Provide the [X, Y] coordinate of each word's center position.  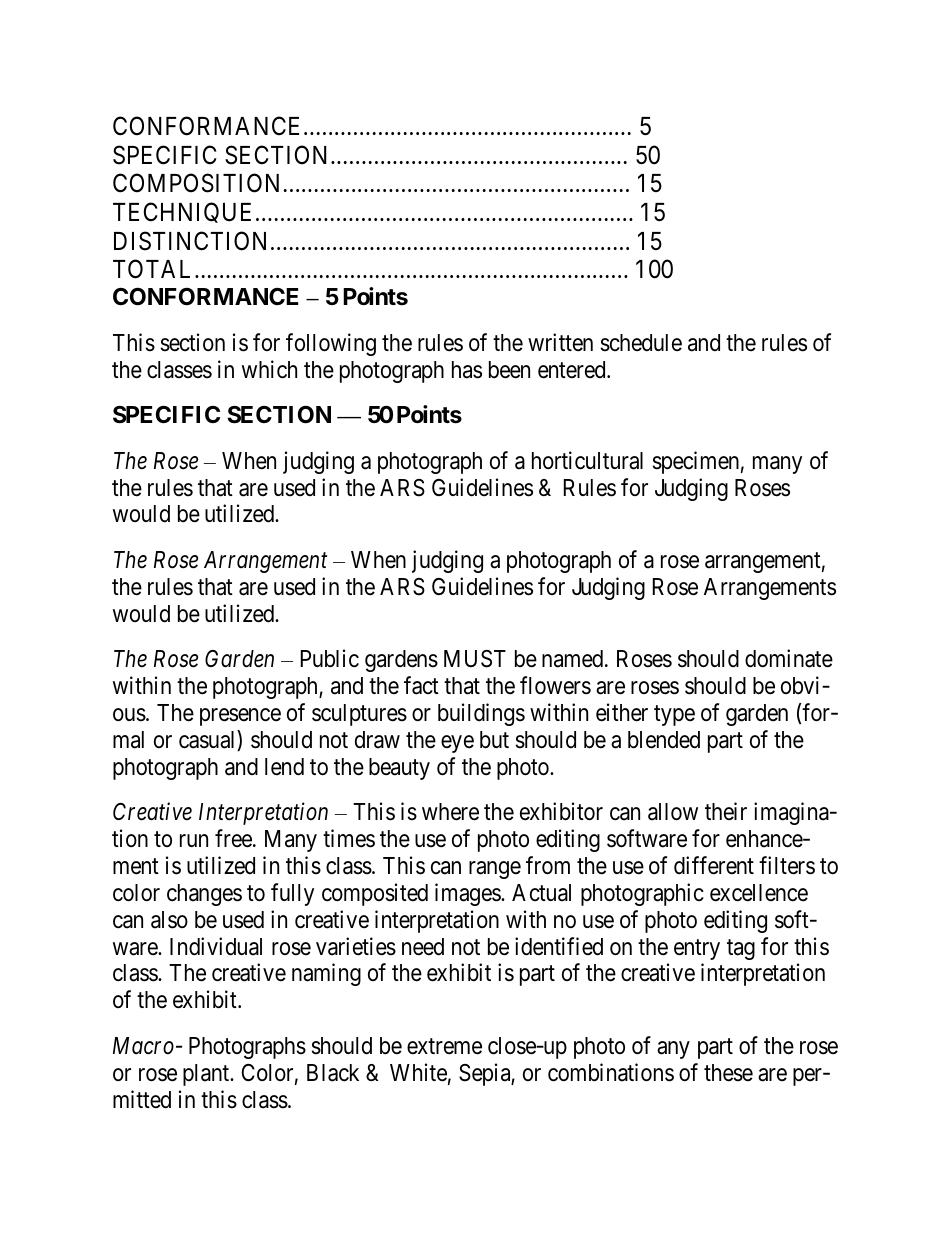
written [560, 342]
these [728, 1073]
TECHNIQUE [185, 212]
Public [330, 658]
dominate [789, 658]
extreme [444, 1046]
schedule [641, 343]
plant [207, 1075]
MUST [475, 659]
